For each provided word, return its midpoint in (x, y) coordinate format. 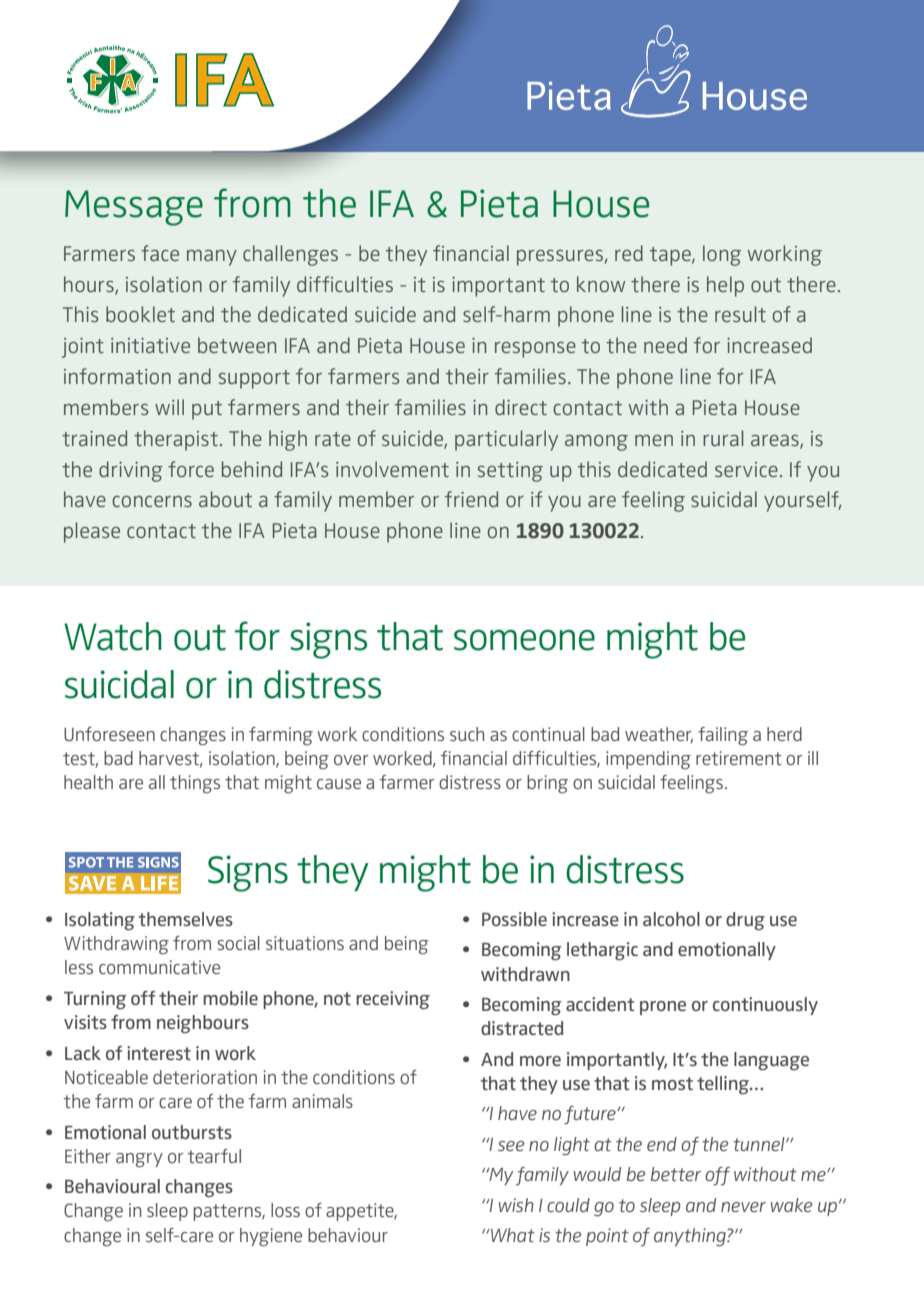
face (160, 253)
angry (139, 1160)
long (722, 255)
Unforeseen (109, 734)
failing (723, 736)
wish (516, 1205)
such (467, 734)
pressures (560, 258)
